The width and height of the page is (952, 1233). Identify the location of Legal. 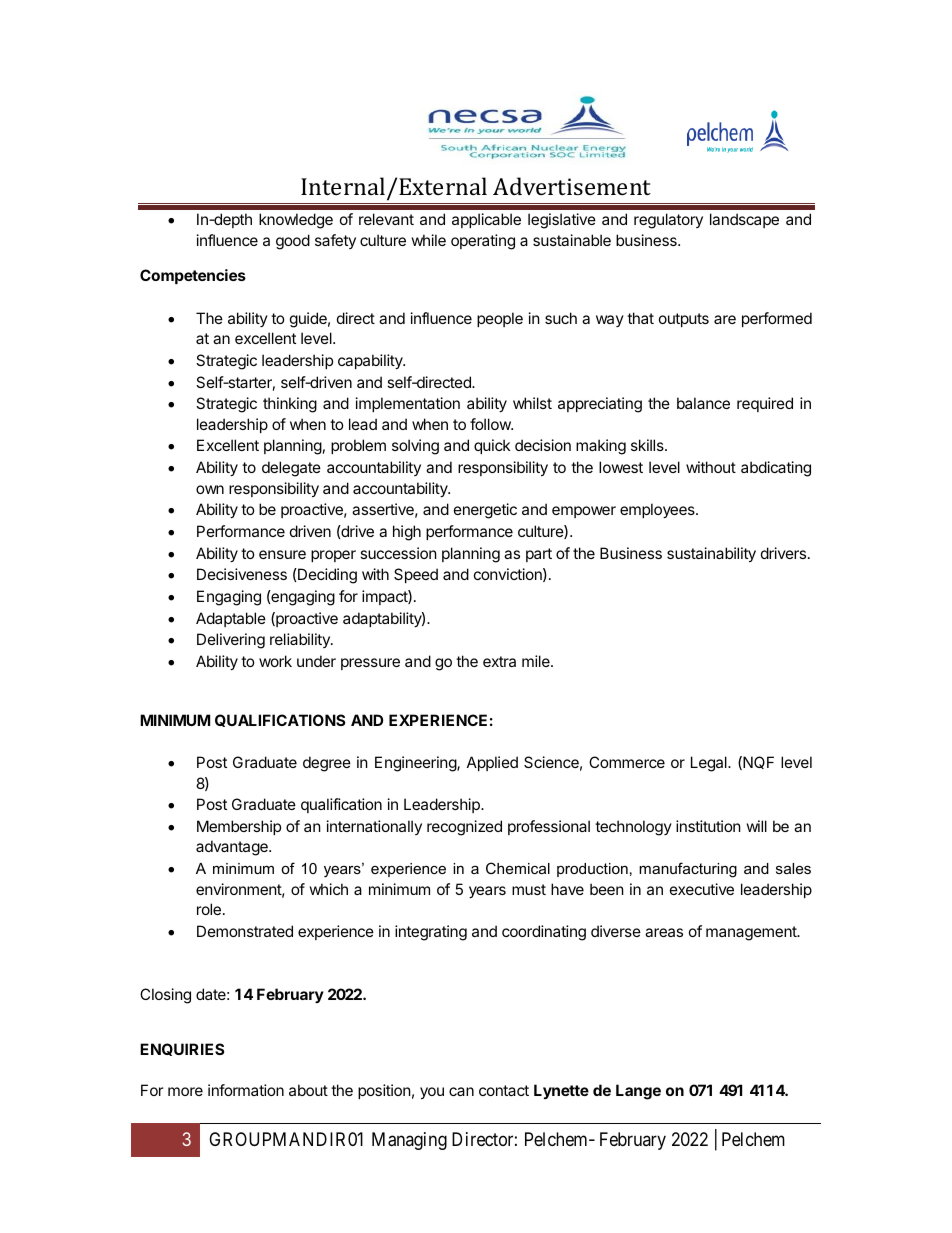
(710, 764).
